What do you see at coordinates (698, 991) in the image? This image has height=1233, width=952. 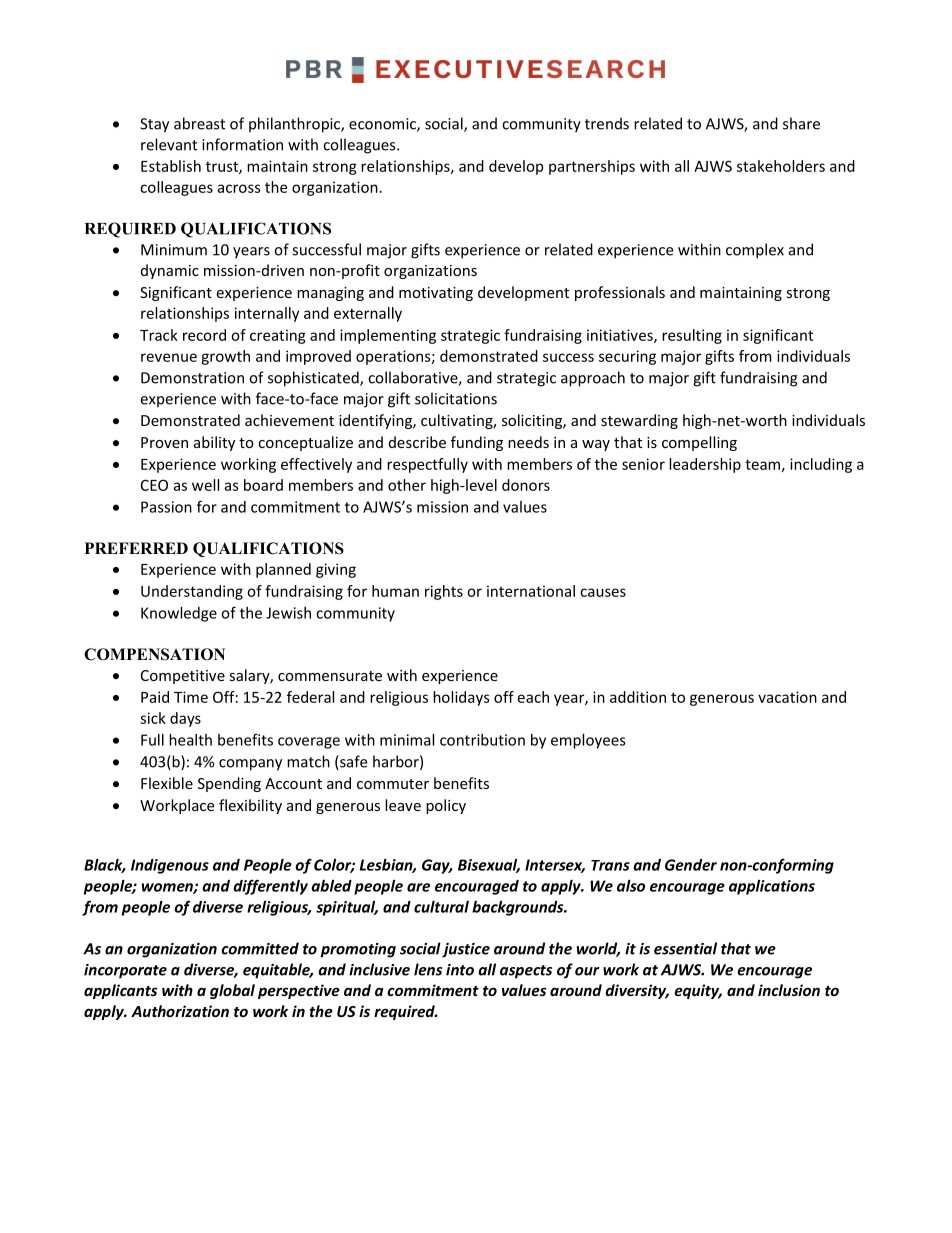 I see `equity` at bounding box center [698, 991].
